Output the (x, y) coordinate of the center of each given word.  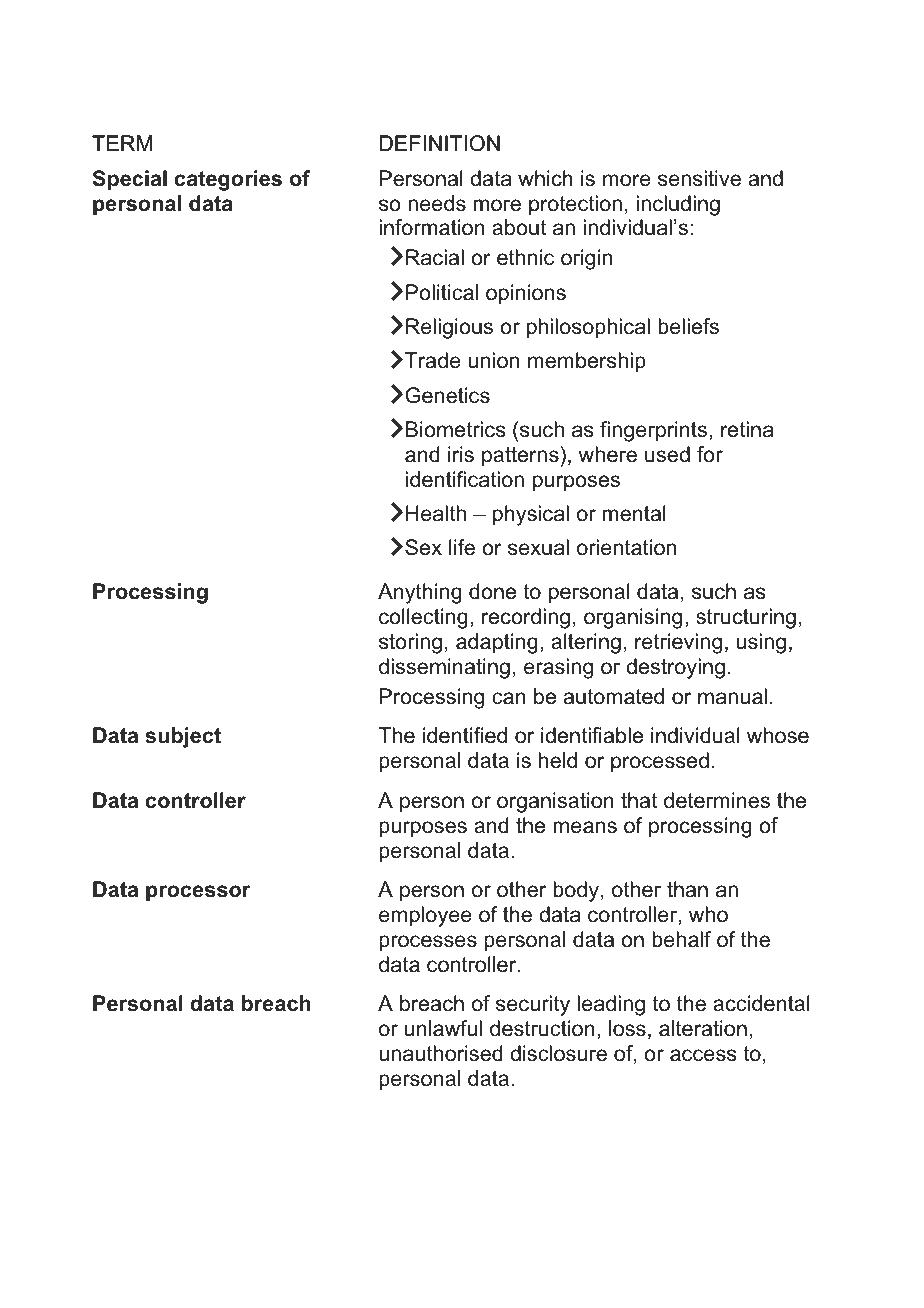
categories (228, 180)
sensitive (699, 178)
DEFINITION (440, 143)
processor (198, 893)
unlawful (443, 1028)
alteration (703, 1028)
